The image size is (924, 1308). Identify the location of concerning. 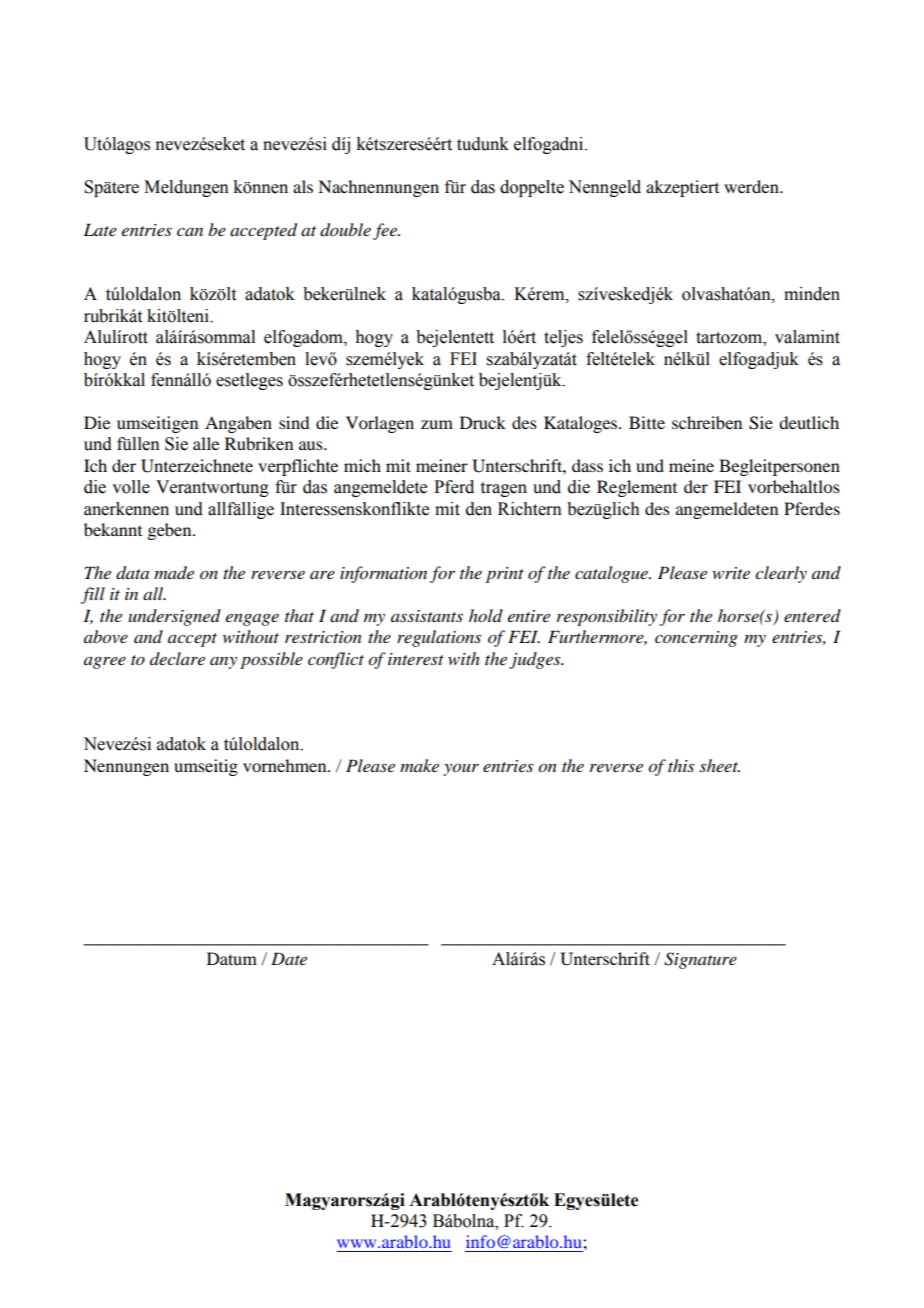
(696, 639).
